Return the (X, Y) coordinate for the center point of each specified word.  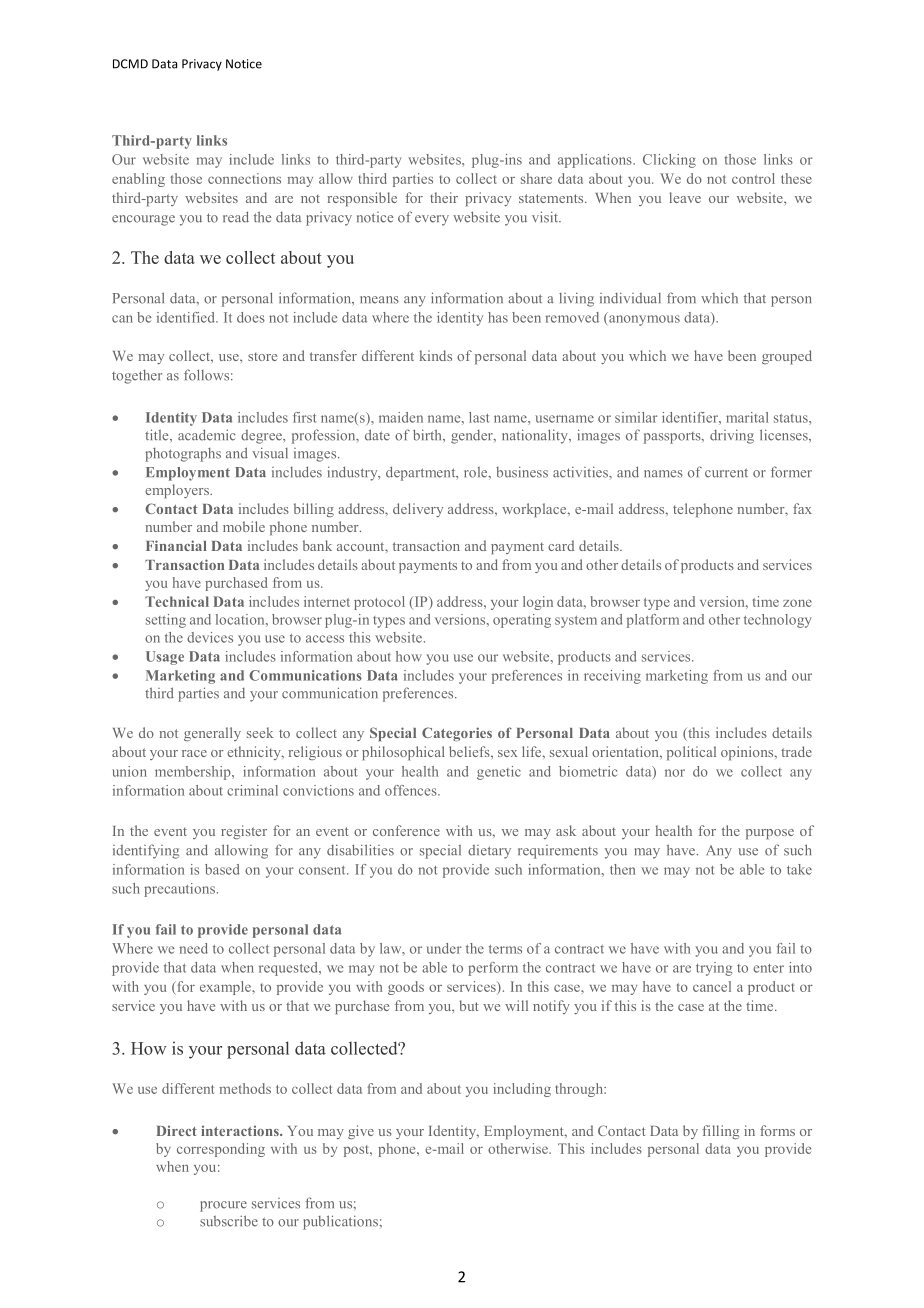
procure (223, 1206)
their (444, 197)
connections (244, 178)
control (753, 178)
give (361, 1132)
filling (720, 1132)
